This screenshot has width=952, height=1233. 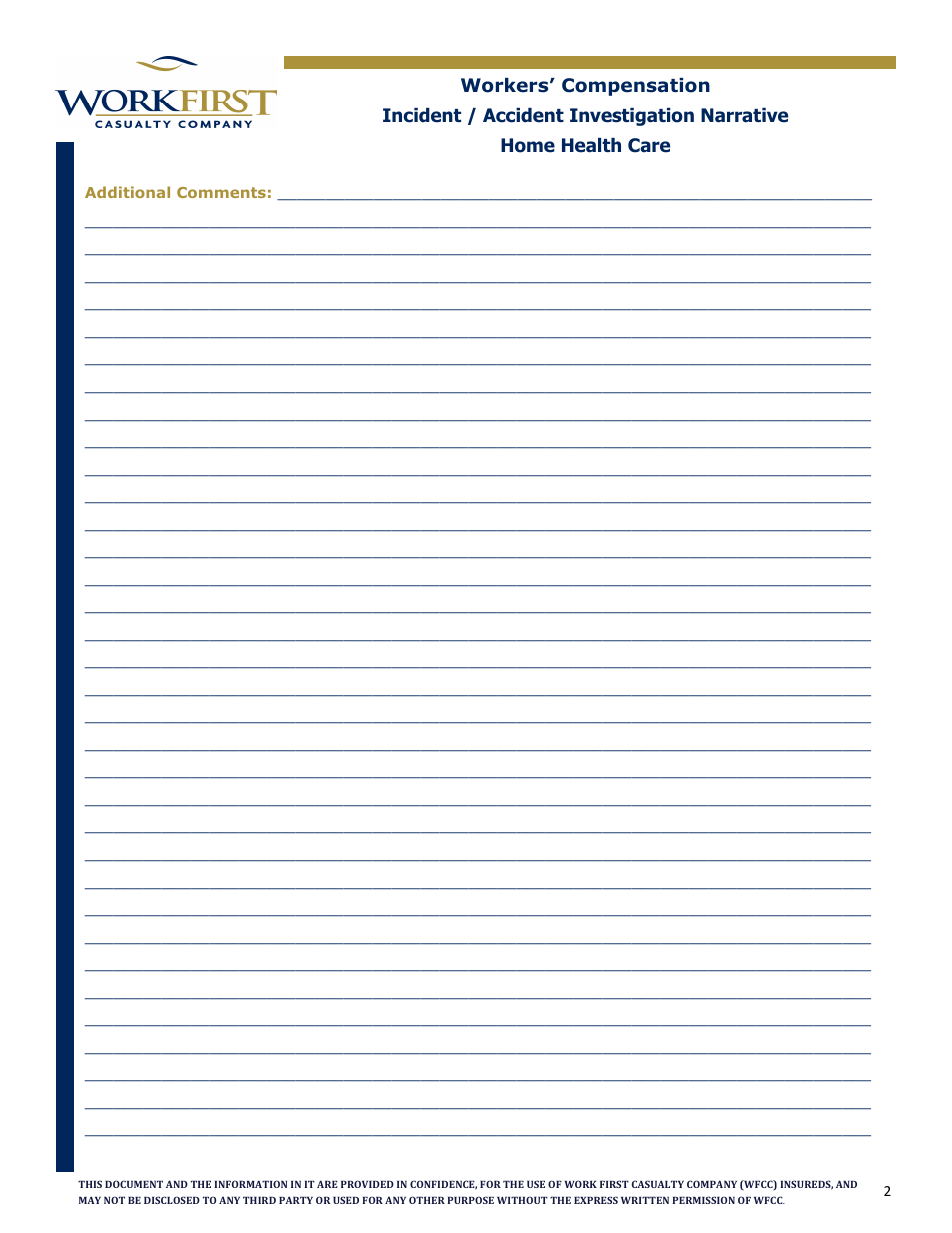 What do you see at coordinates (427, 1200) in the screenshot?
I see `OTHER` at bounding box center [427, 1200].
